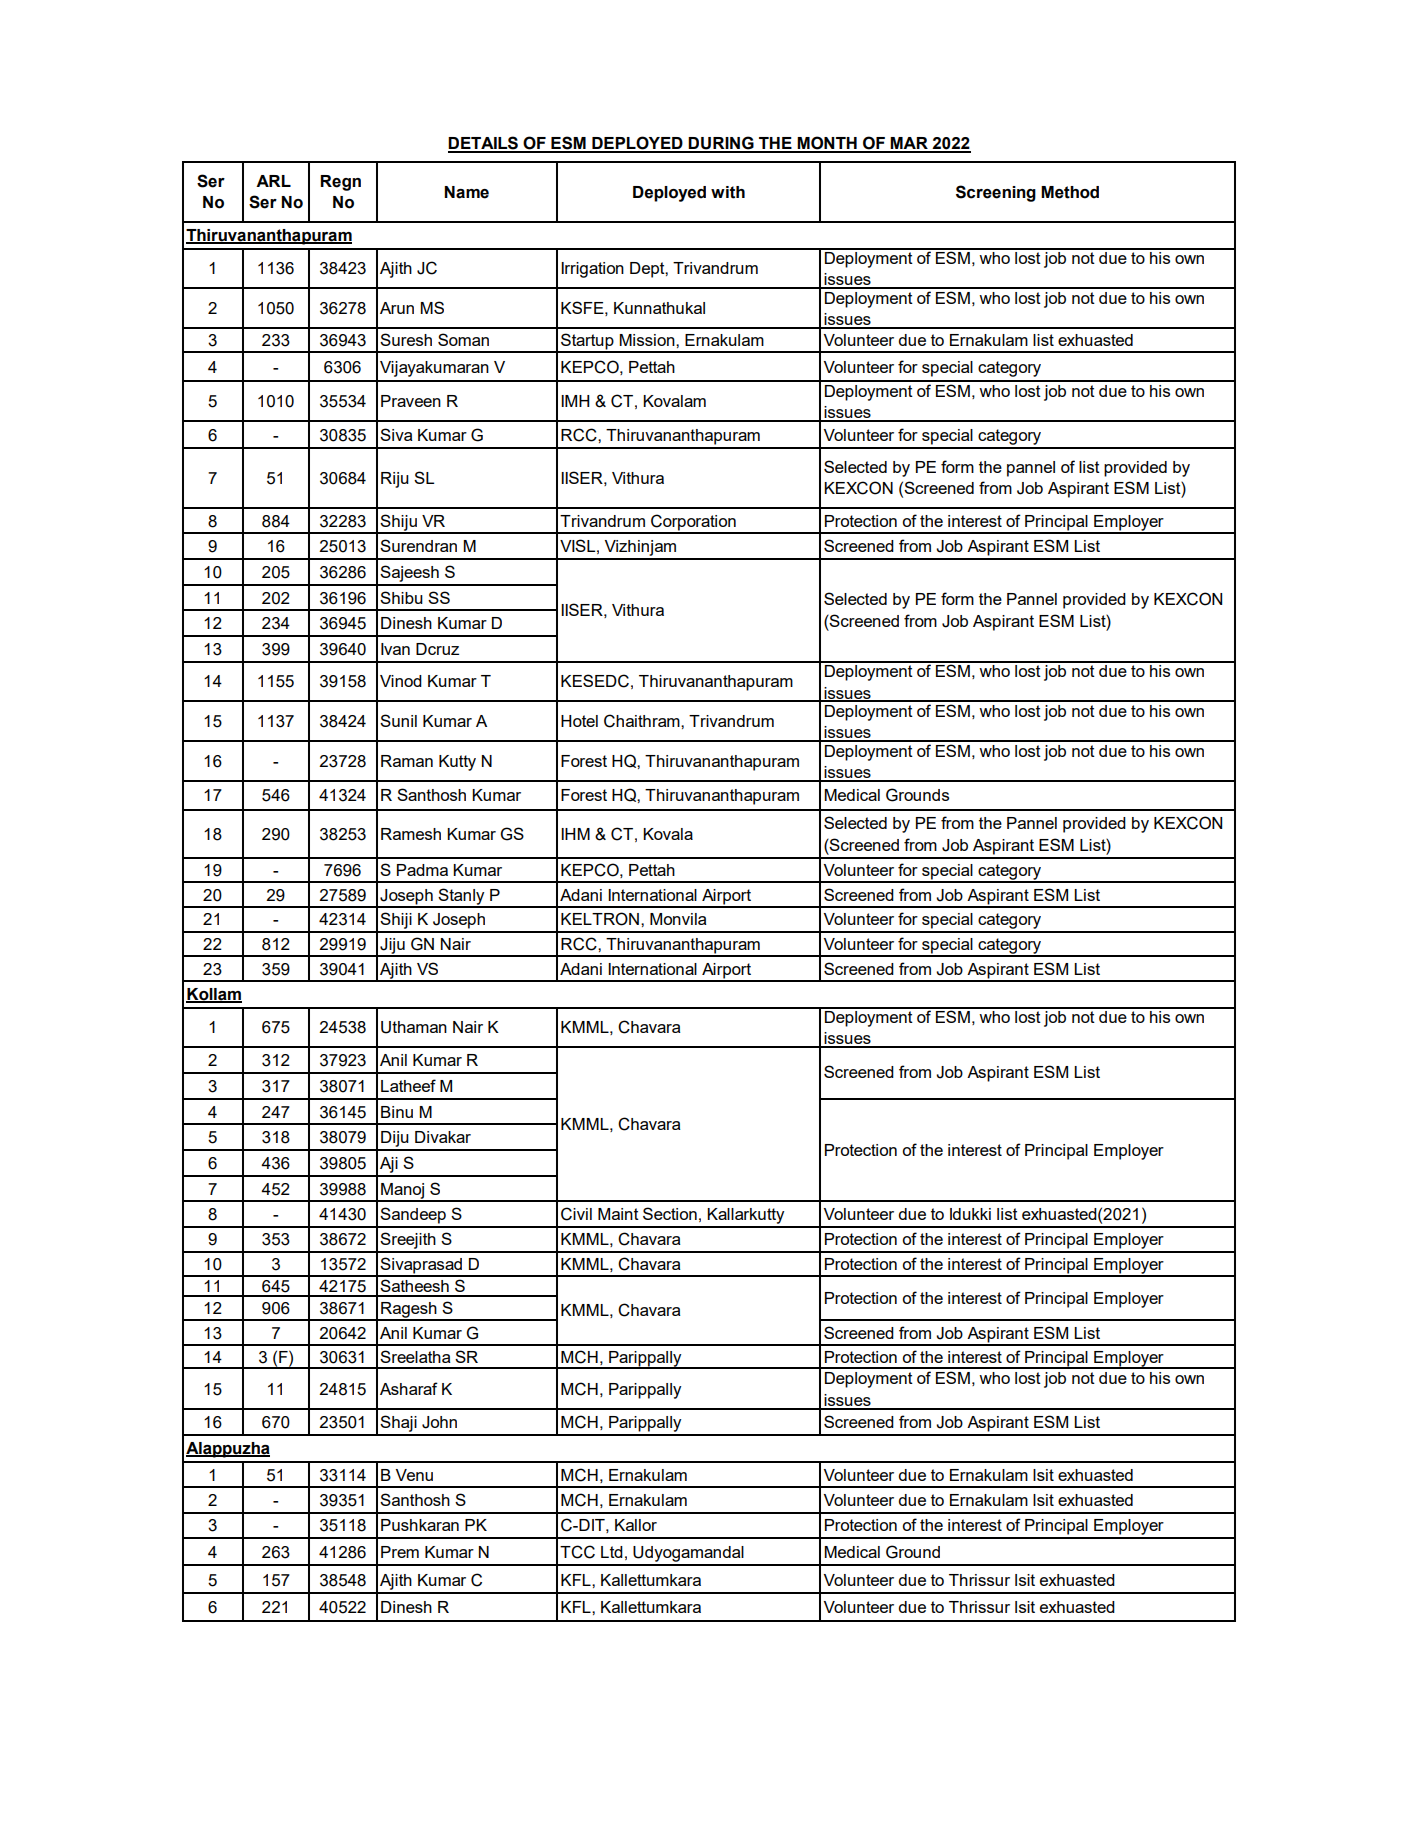 Image resolution: width=1424 pixels, height=1843 pixels. Describe the element at coordinates (728, 192) in the screenshot. I see `with` at that location.
